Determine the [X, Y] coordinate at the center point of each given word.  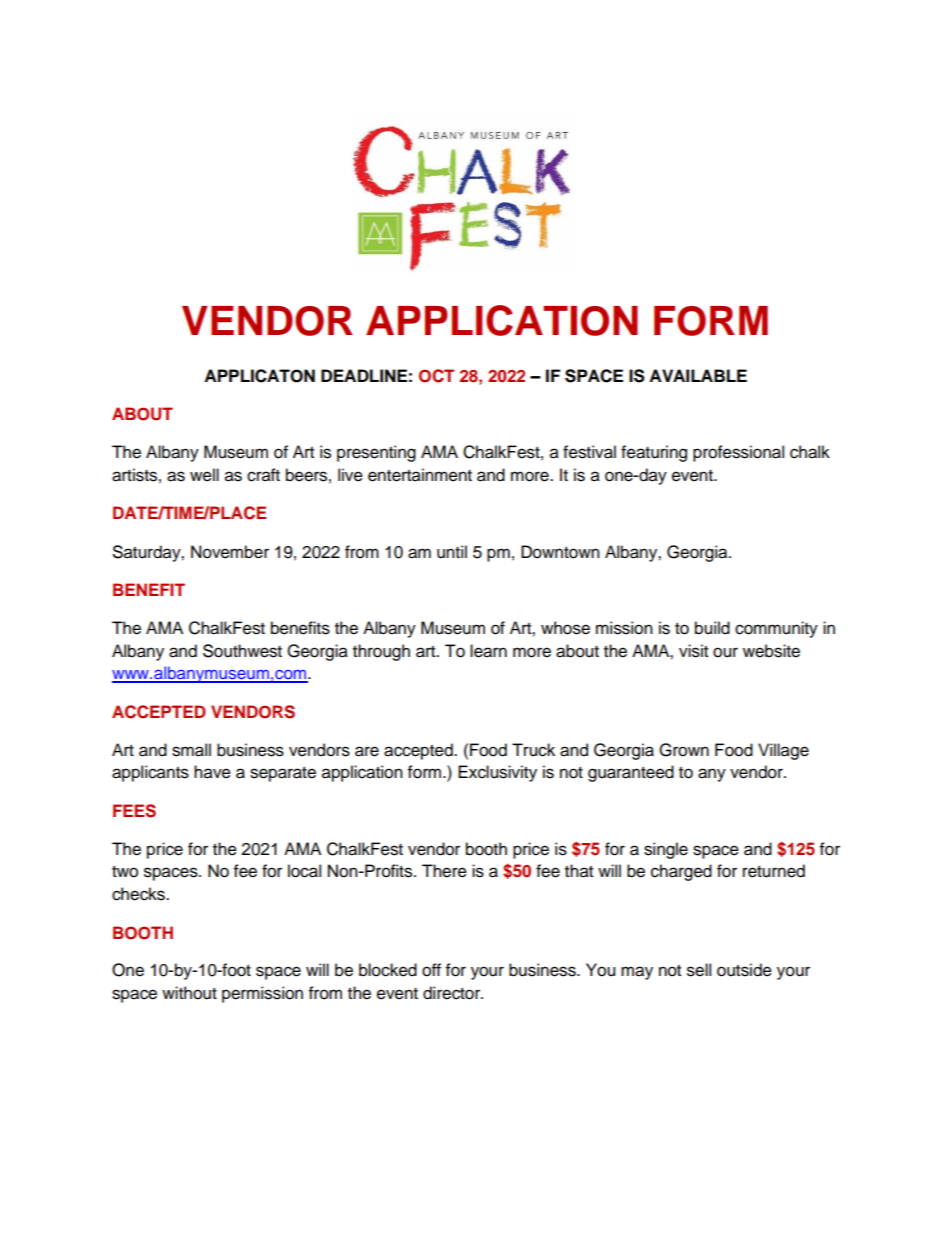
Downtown [560, 552]
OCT [436, 376]
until [452, 552]
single [666, 850]
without [189, 993]
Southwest [242, 651]
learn [488, 651]
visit [693, 651]
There [444, 871]
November [230, 552]
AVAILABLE [698, 375]
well [204, 475]
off [431, 970]
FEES [134, 811]
